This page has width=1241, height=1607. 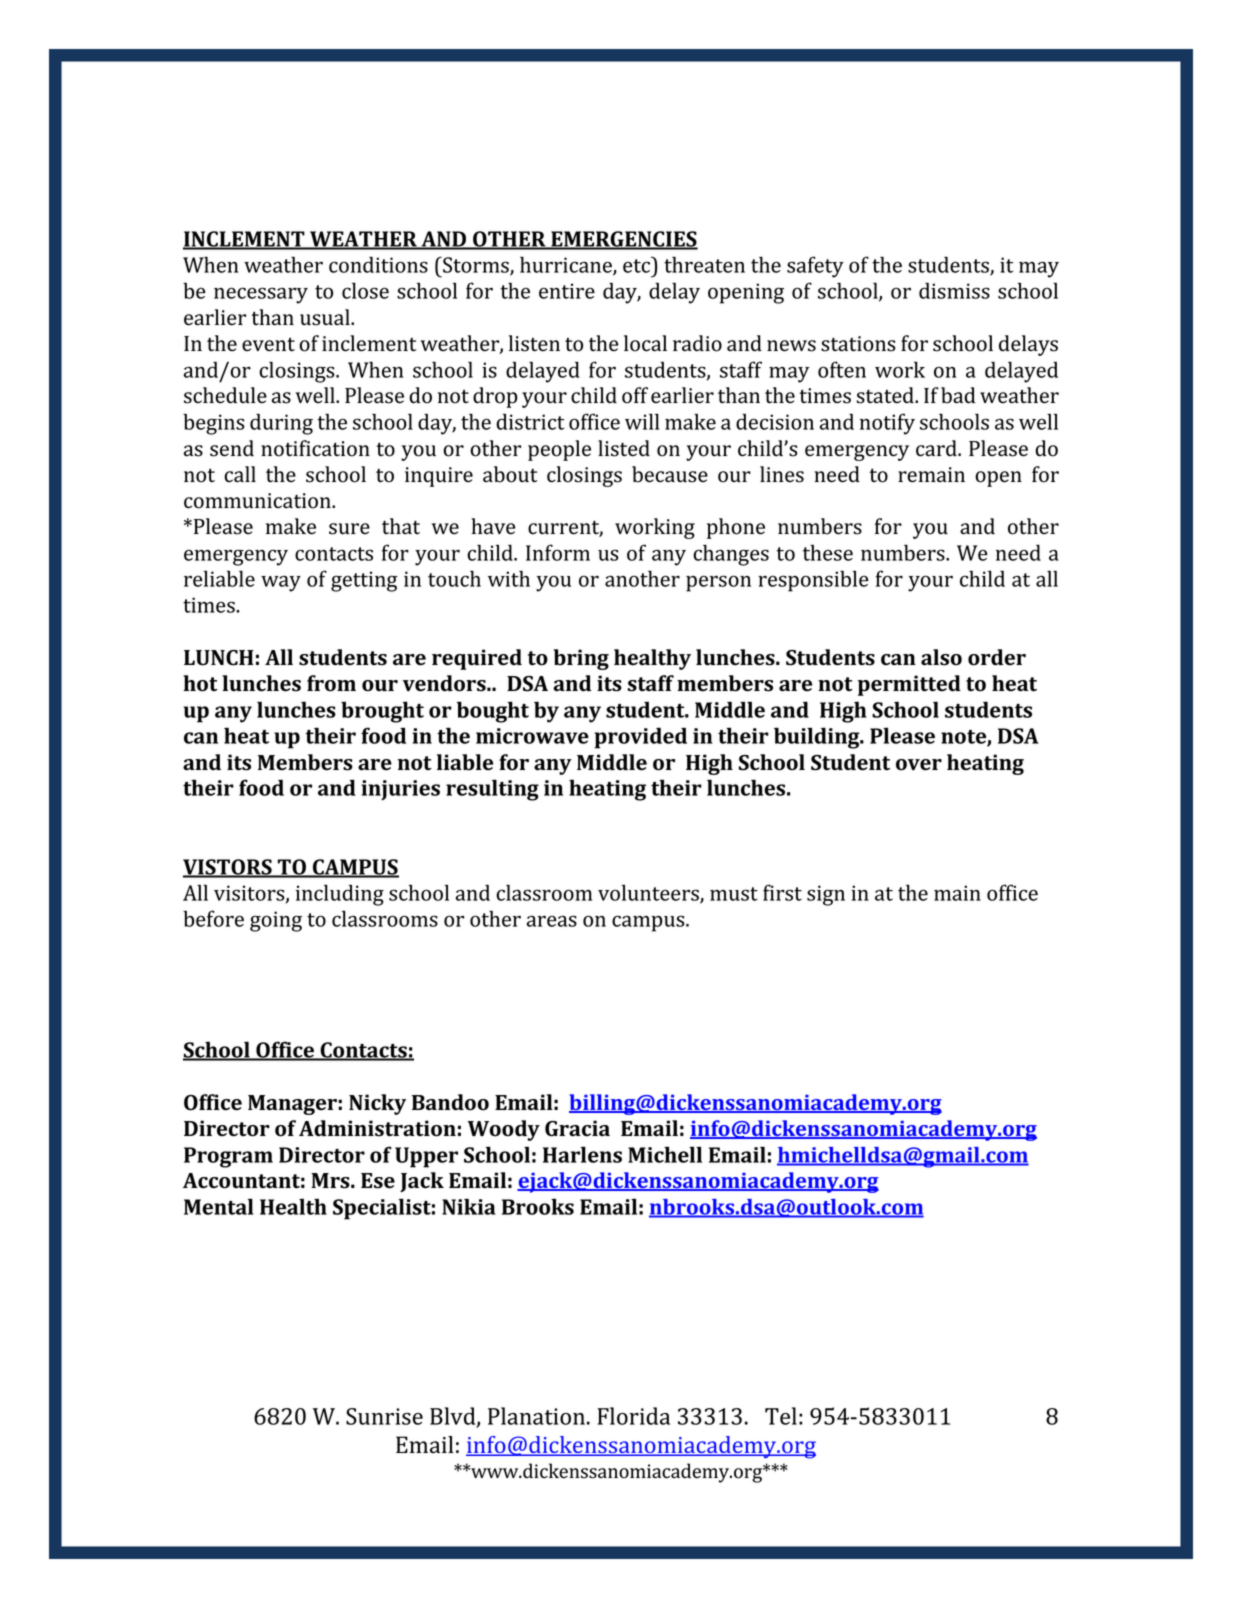 I want to click on going, so click(x=276, y=921).
